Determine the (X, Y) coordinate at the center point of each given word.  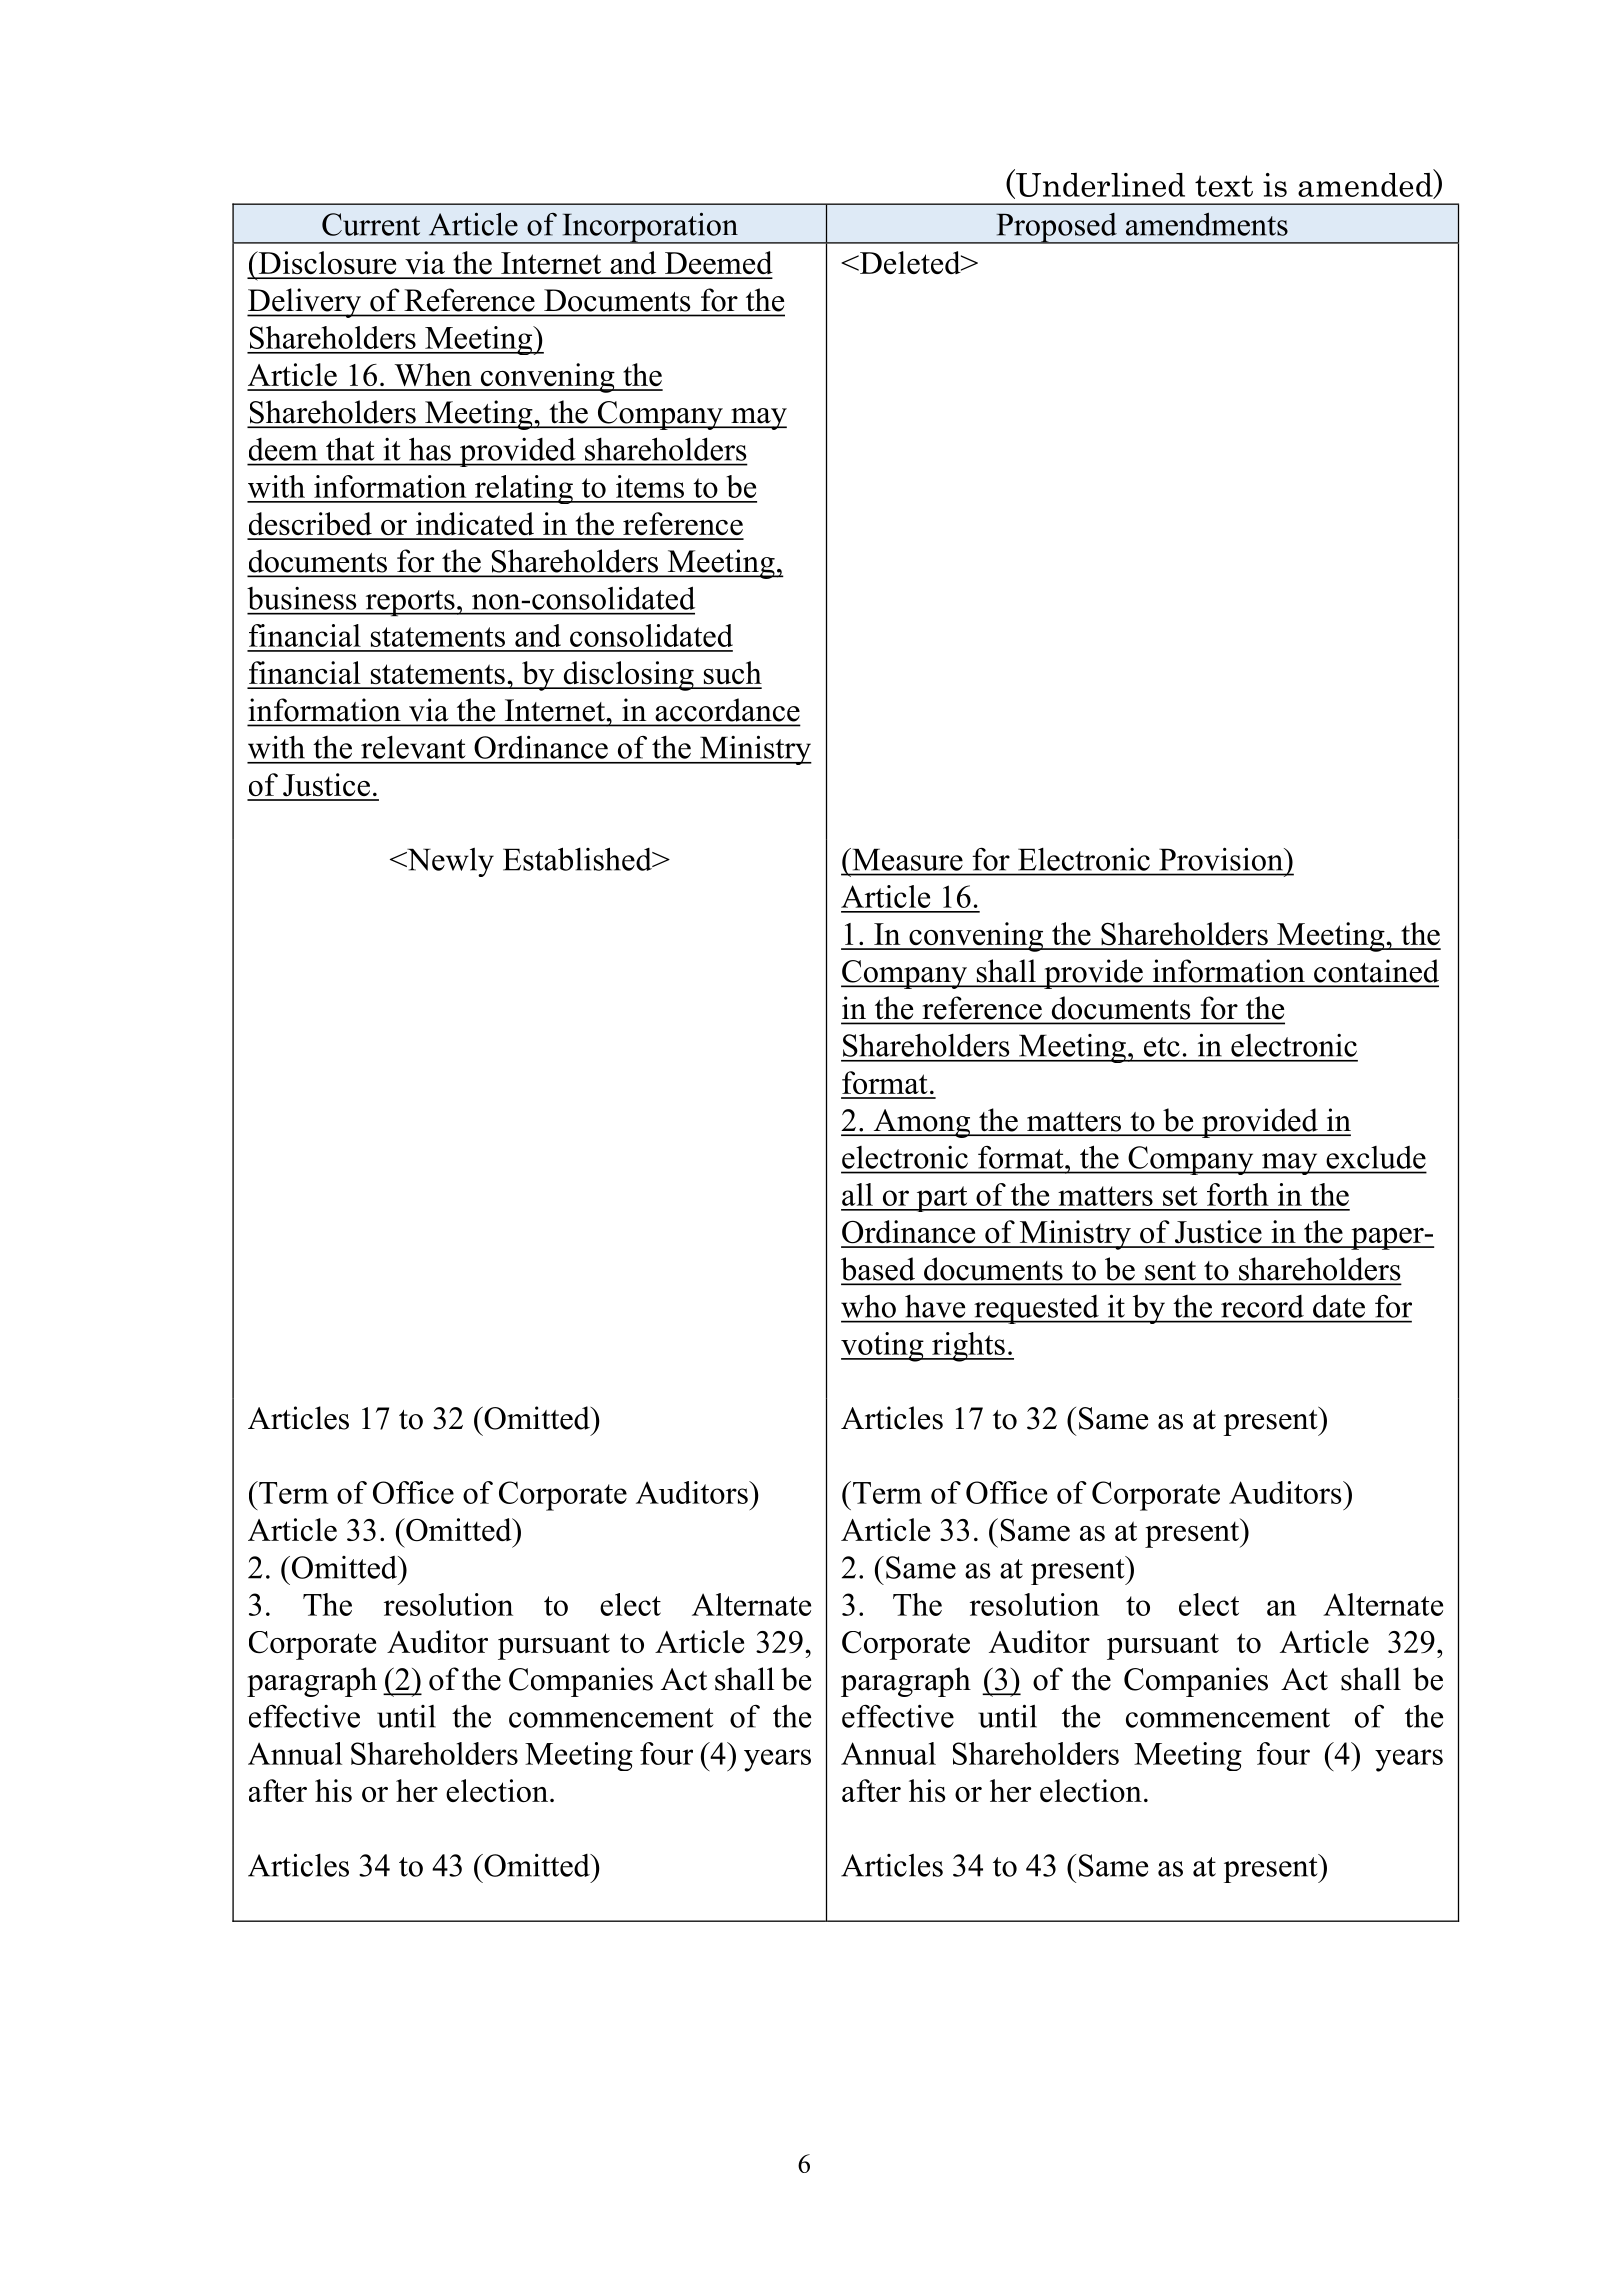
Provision (1223, 859)
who (868, 1306)
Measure (906, 859)
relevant (413, 747)
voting (883, 1347)
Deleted (910, 262)
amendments (1207, 224)
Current (371, 224)
